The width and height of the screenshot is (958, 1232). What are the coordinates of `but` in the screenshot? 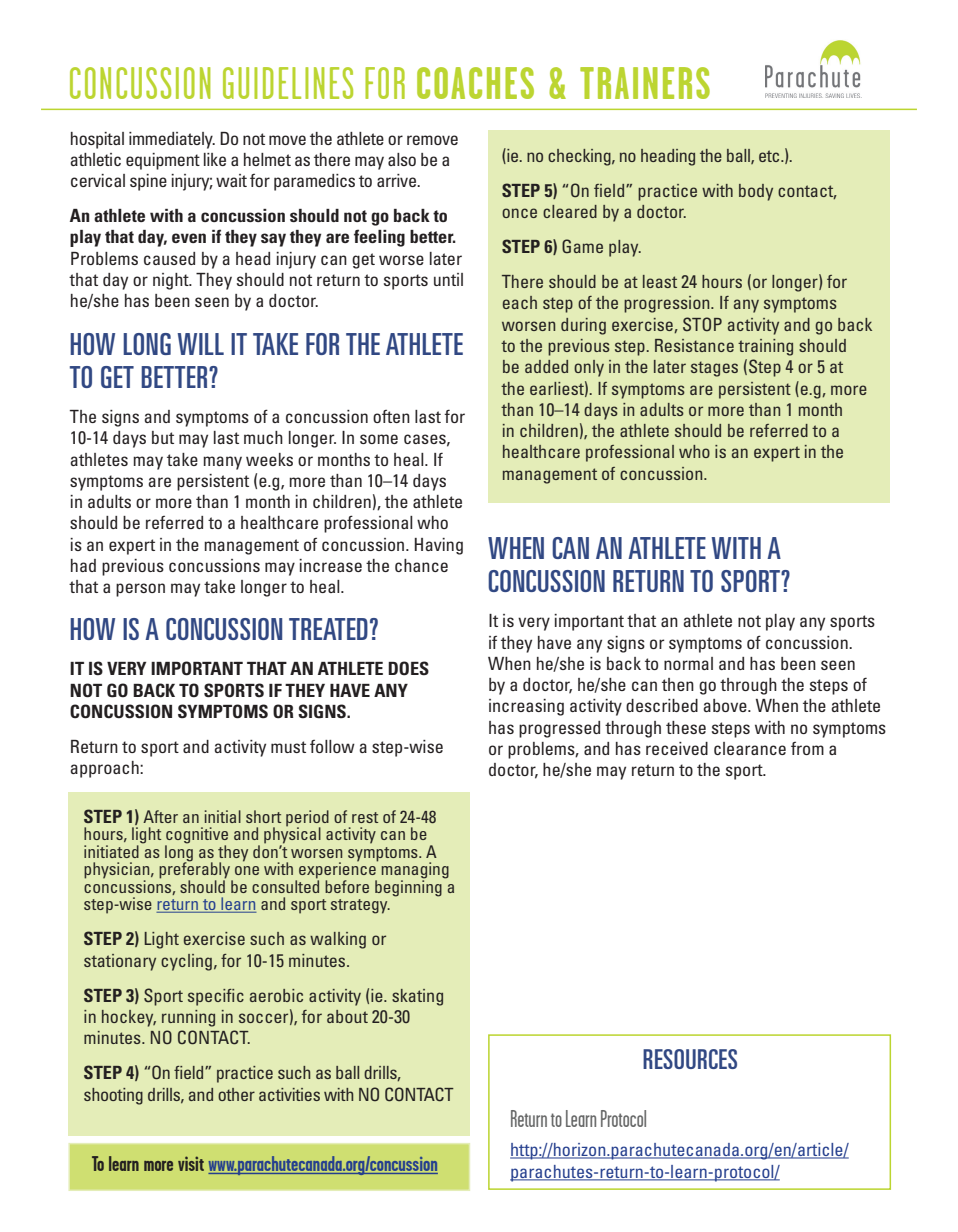 It's located at (163, 437).
